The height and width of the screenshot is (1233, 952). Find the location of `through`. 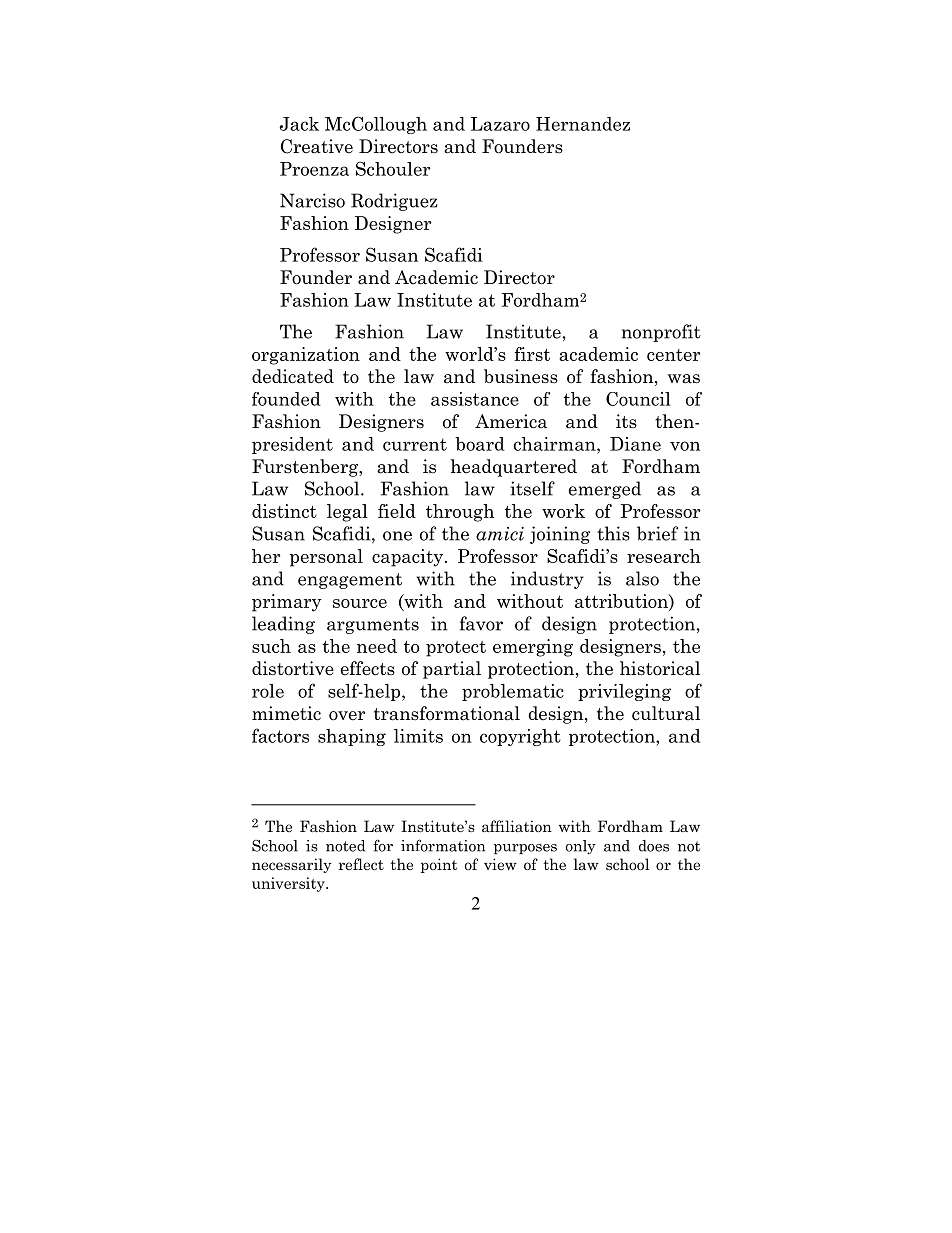

through is located at coordinates (460, 513).
